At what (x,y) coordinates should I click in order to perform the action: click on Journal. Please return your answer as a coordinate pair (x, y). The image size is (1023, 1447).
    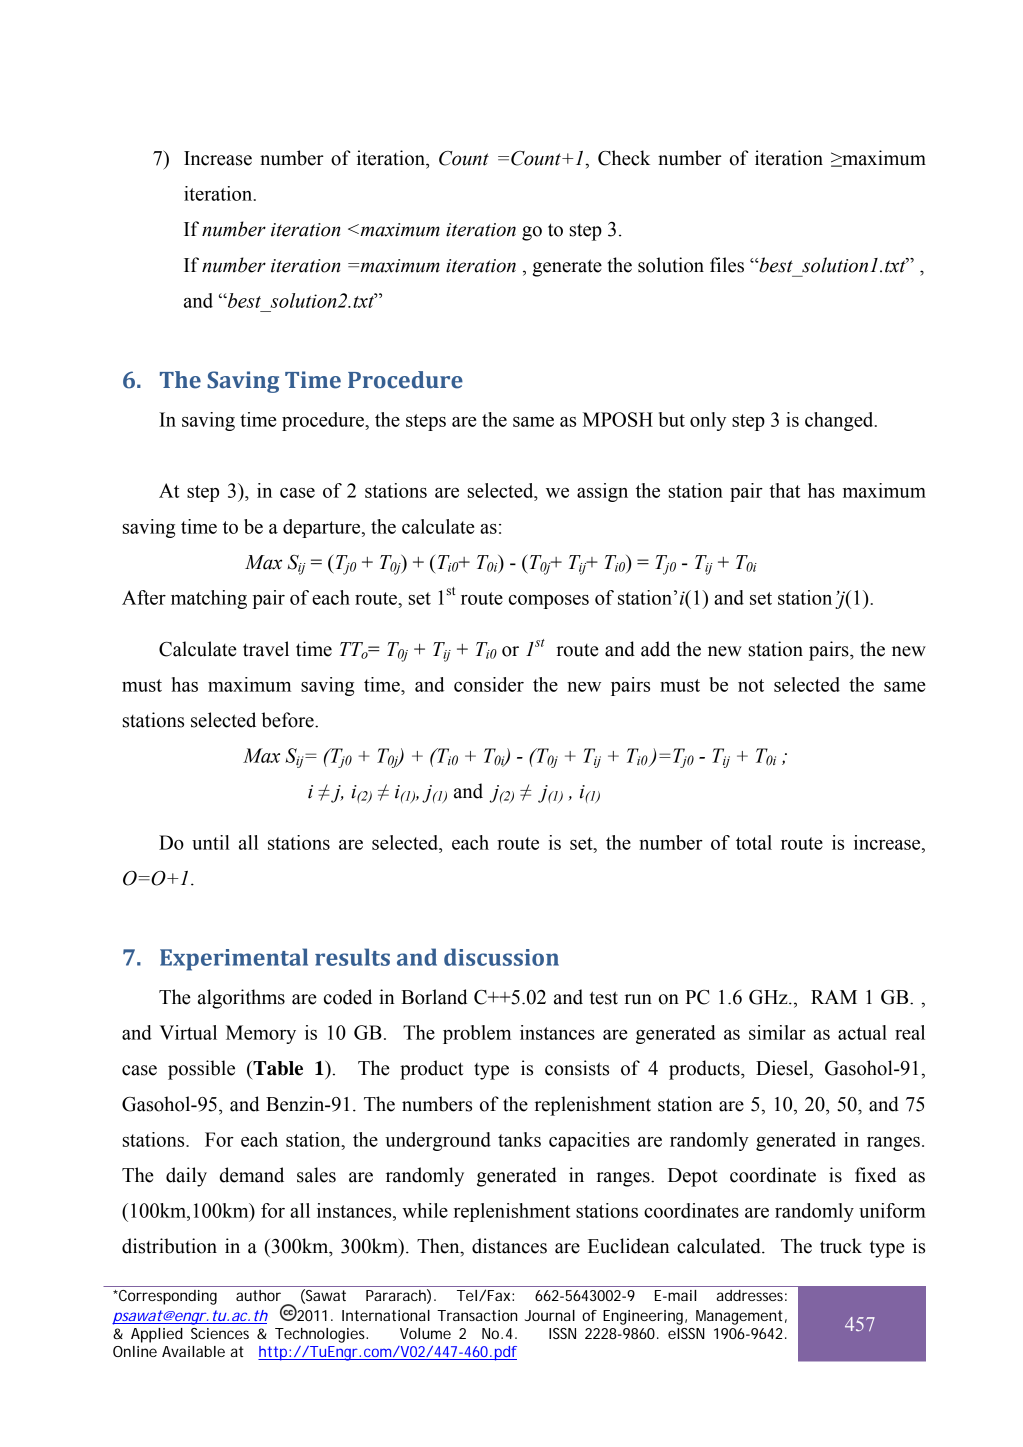
    Looking at the image, I should click on (550, 1315).
